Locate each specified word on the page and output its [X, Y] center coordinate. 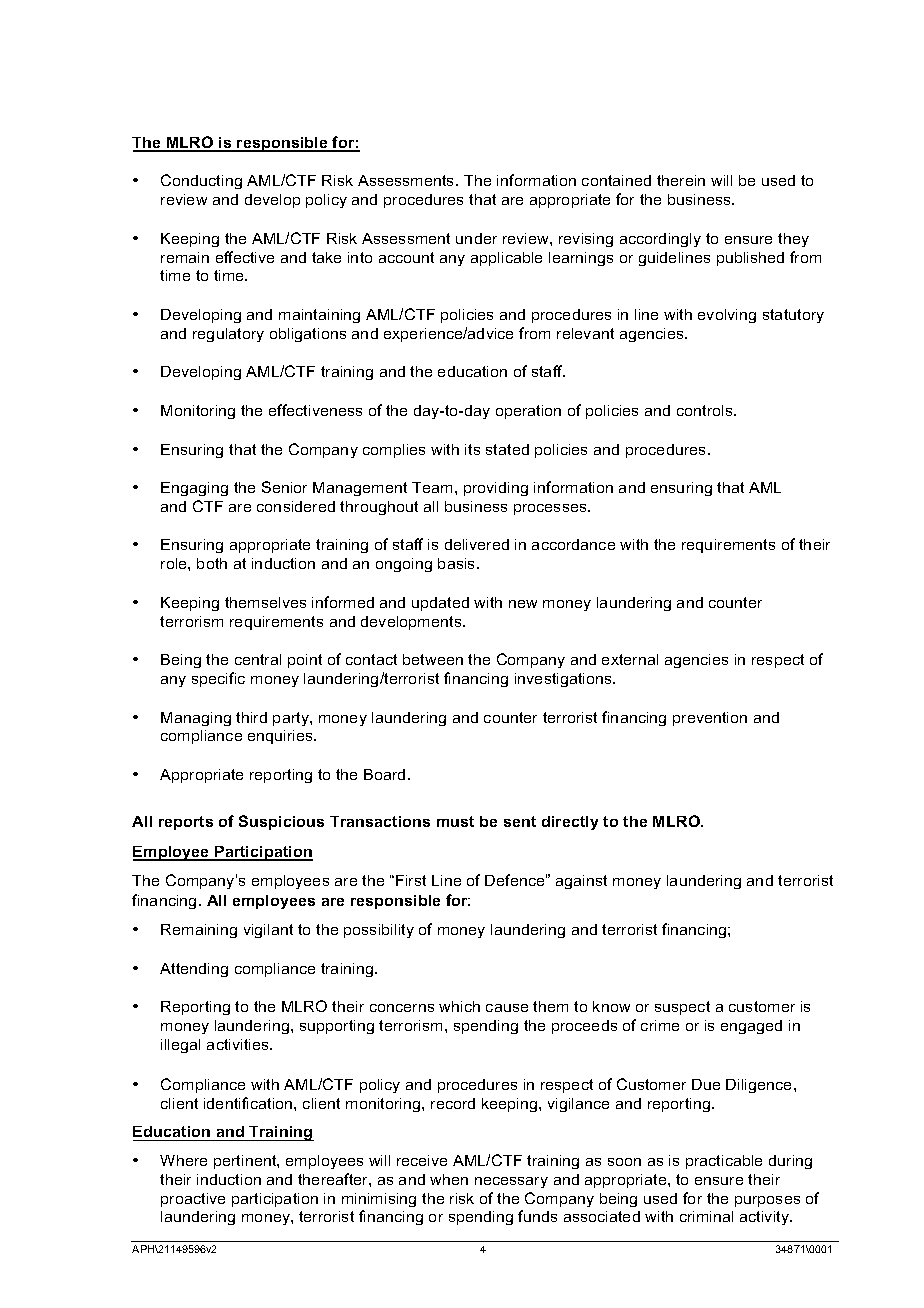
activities [239, 1044]
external [630, 659]
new [523, 604]
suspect [682, 1008]
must [455, 821]
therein [681, 180]
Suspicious [281, 822]
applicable [506, 259]
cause [507, 1008]
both [212, 563]
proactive [193, 1200]
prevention [710, 719]
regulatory [228, 335]
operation [528, 412]
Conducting [201, 181]
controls [706, 410]
